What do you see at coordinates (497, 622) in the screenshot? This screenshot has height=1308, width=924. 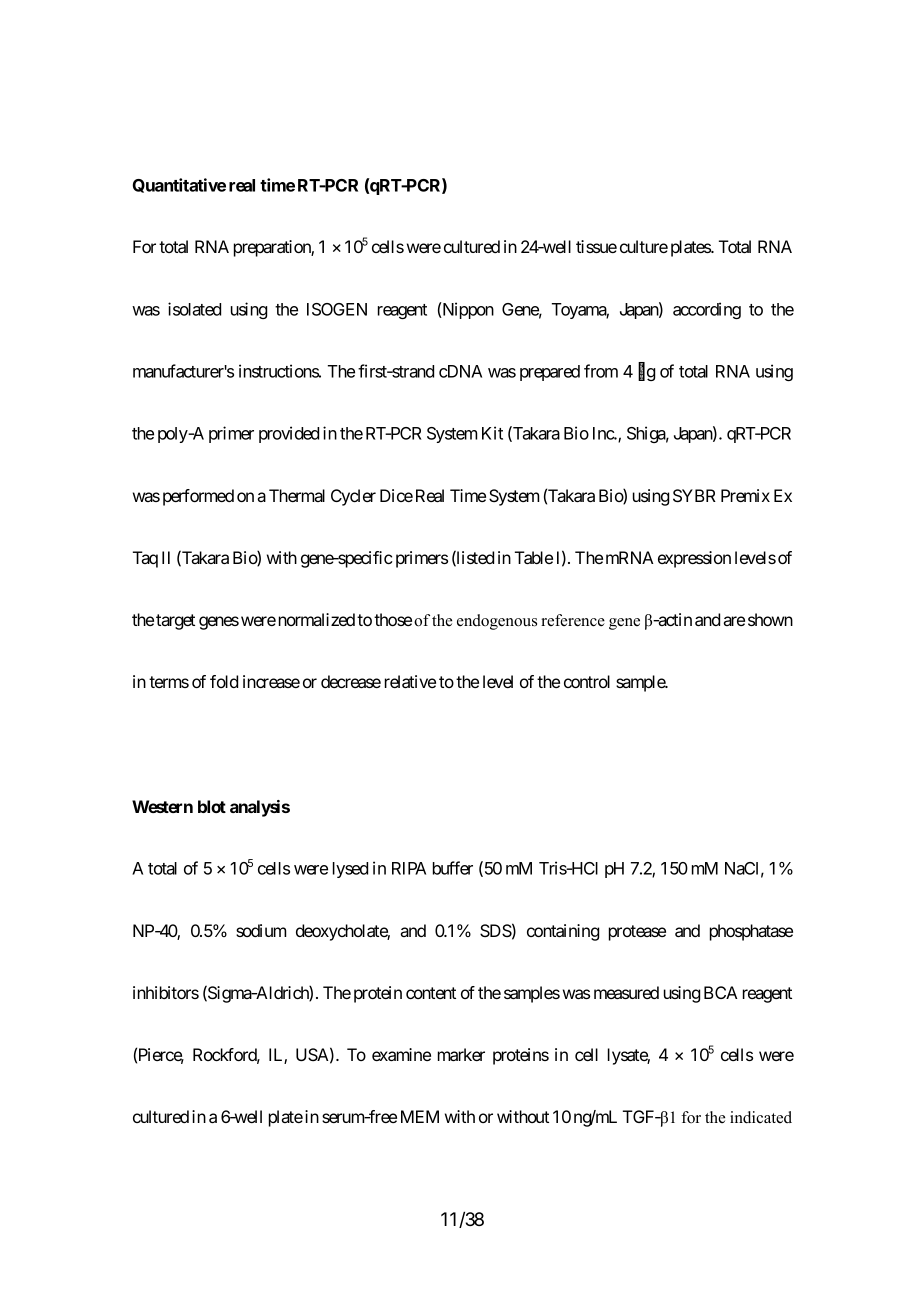 I see `endogenous` at bounding box center [497, 622].
